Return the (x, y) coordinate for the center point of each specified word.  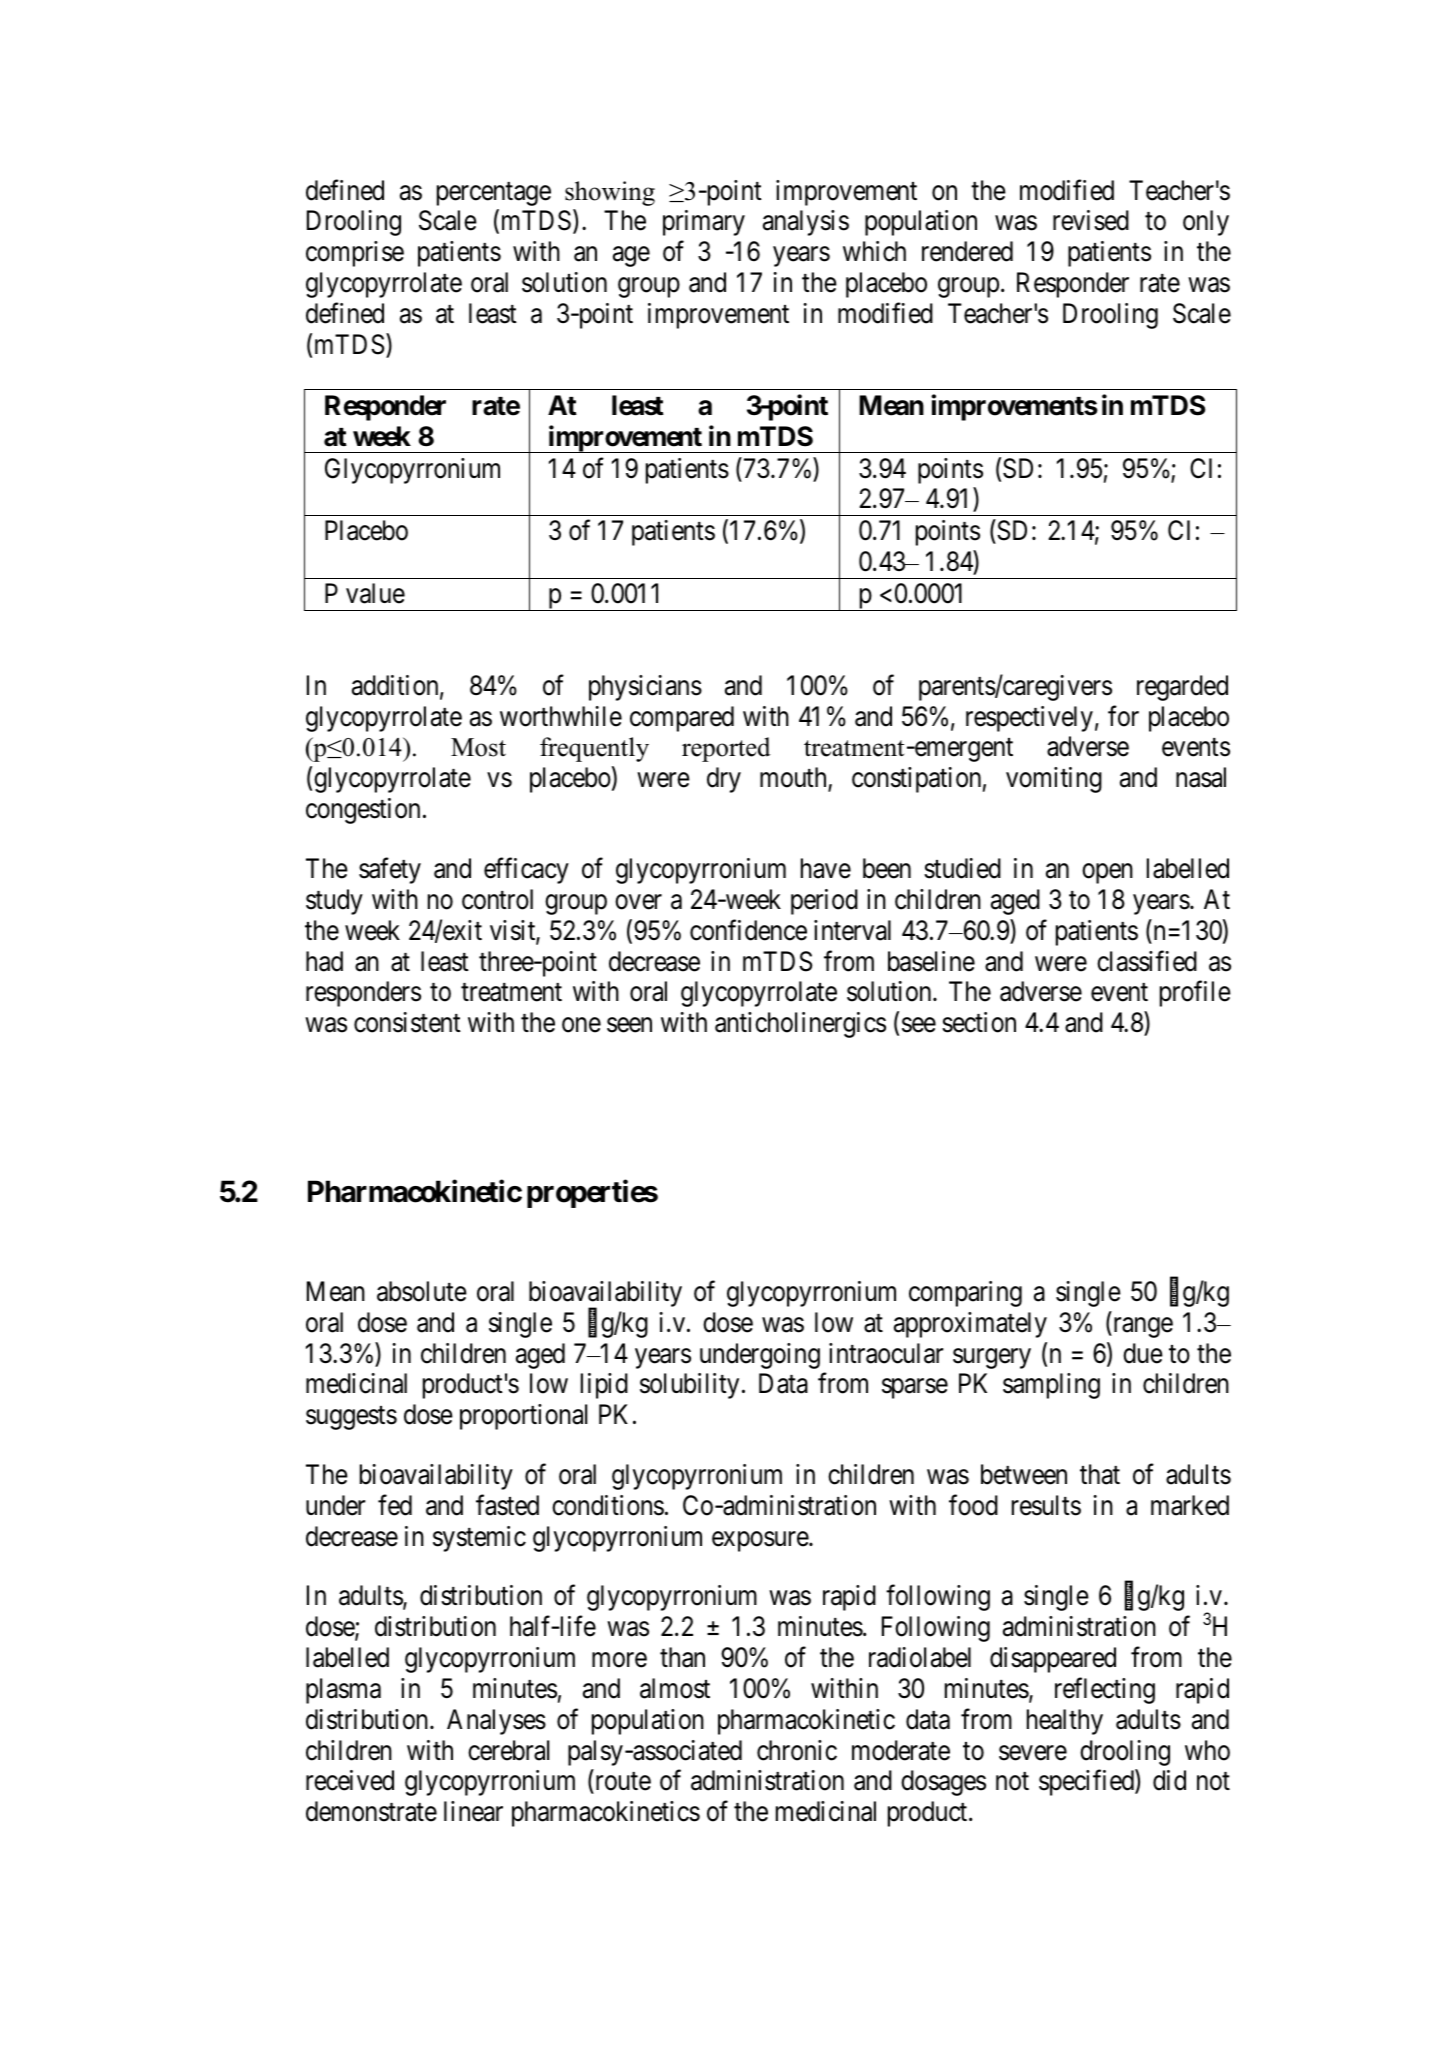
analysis (806, 223)
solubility (689, 1386)
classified (1147, 961)
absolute (422, 1291)
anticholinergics (800, 1025)
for (1123, 716)
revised (1091, 220)
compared (682, 719)
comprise (355, 254)
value (375, 593)
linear (473, 1811)
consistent (407, 1022)
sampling (1051, 1386)
